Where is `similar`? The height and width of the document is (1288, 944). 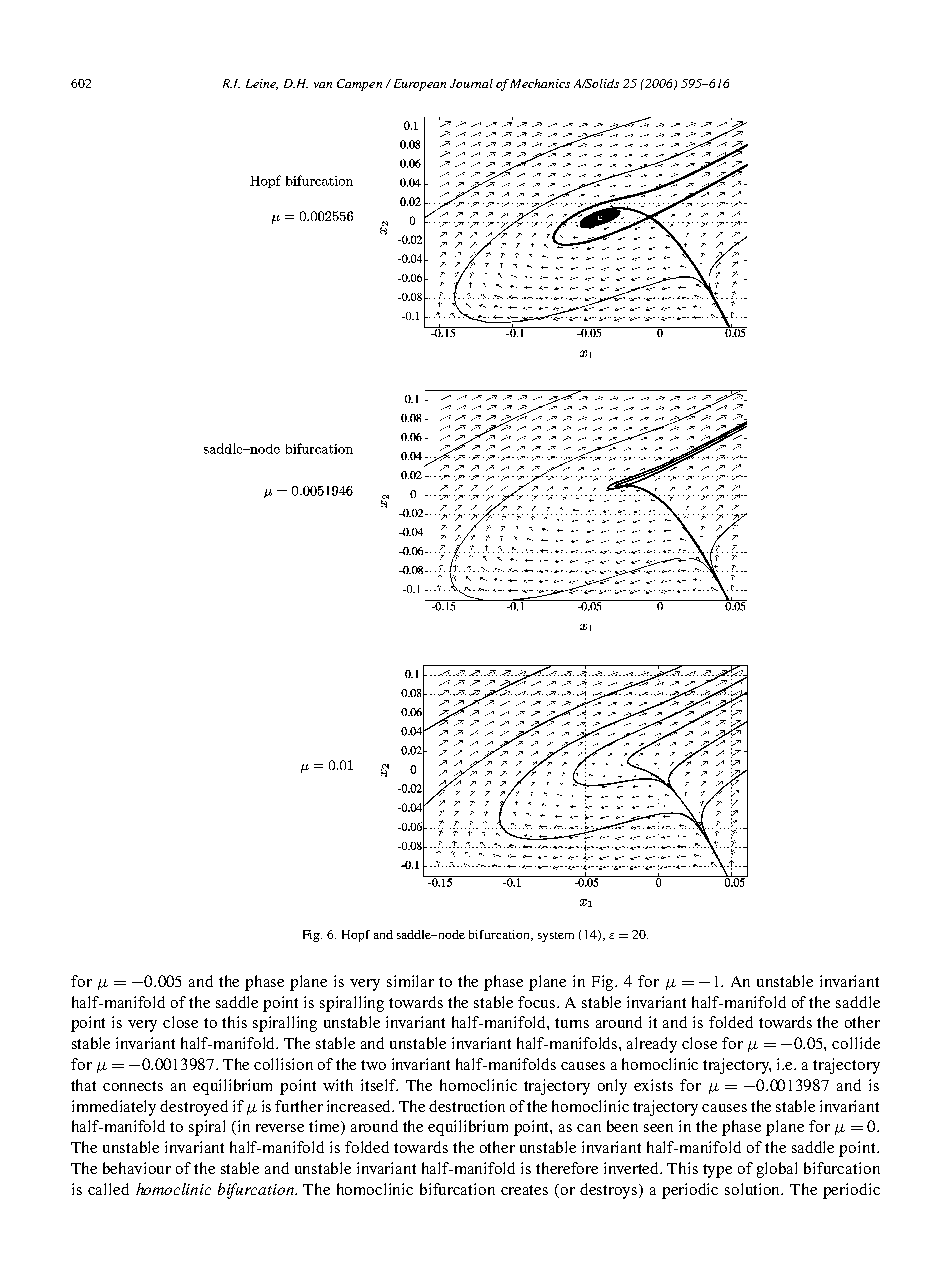
similar is located at coordinates (410, 981).
